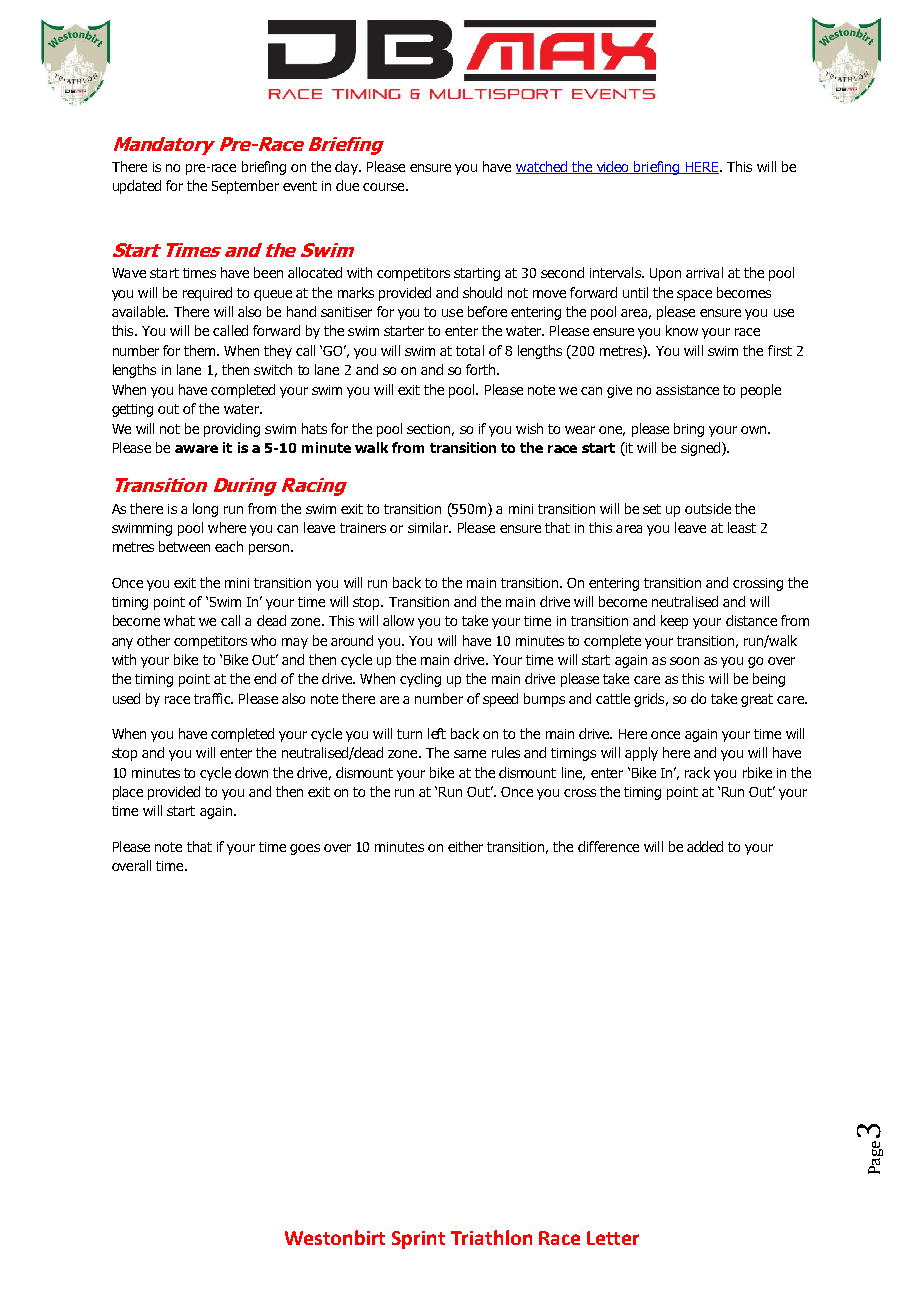 The image size is (924, 1308). What do you see at coordinates (465, 846) in the screenshot?
I see `either` at bounding box center [465, 846].
